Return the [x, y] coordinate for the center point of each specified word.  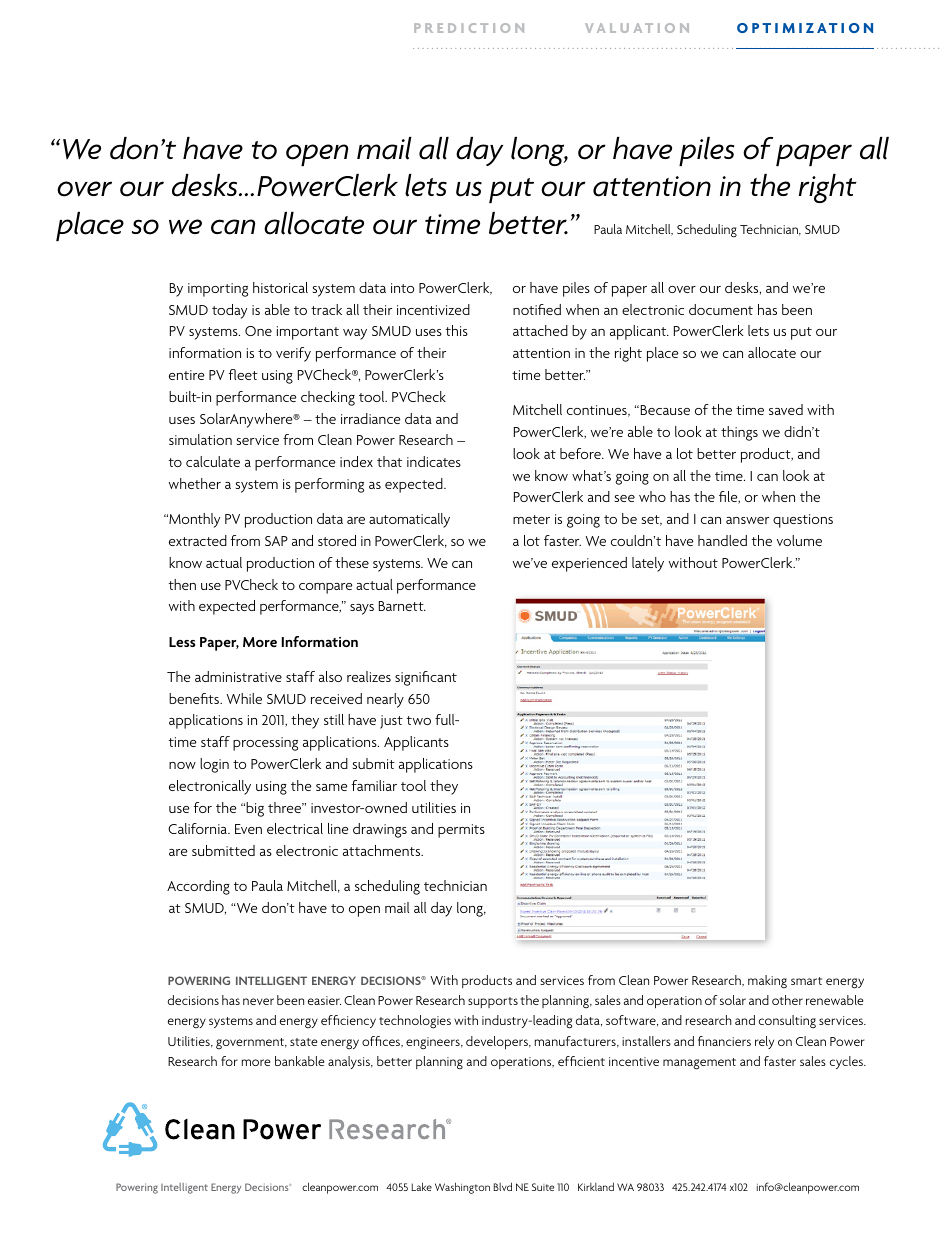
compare [326, 588]
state [303, 1042]
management [699, 1064]
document [721, 309]
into [402, 288]
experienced [589, 564]
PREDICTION [469, 28]
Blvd [503, 1186]
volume [799, 540]
